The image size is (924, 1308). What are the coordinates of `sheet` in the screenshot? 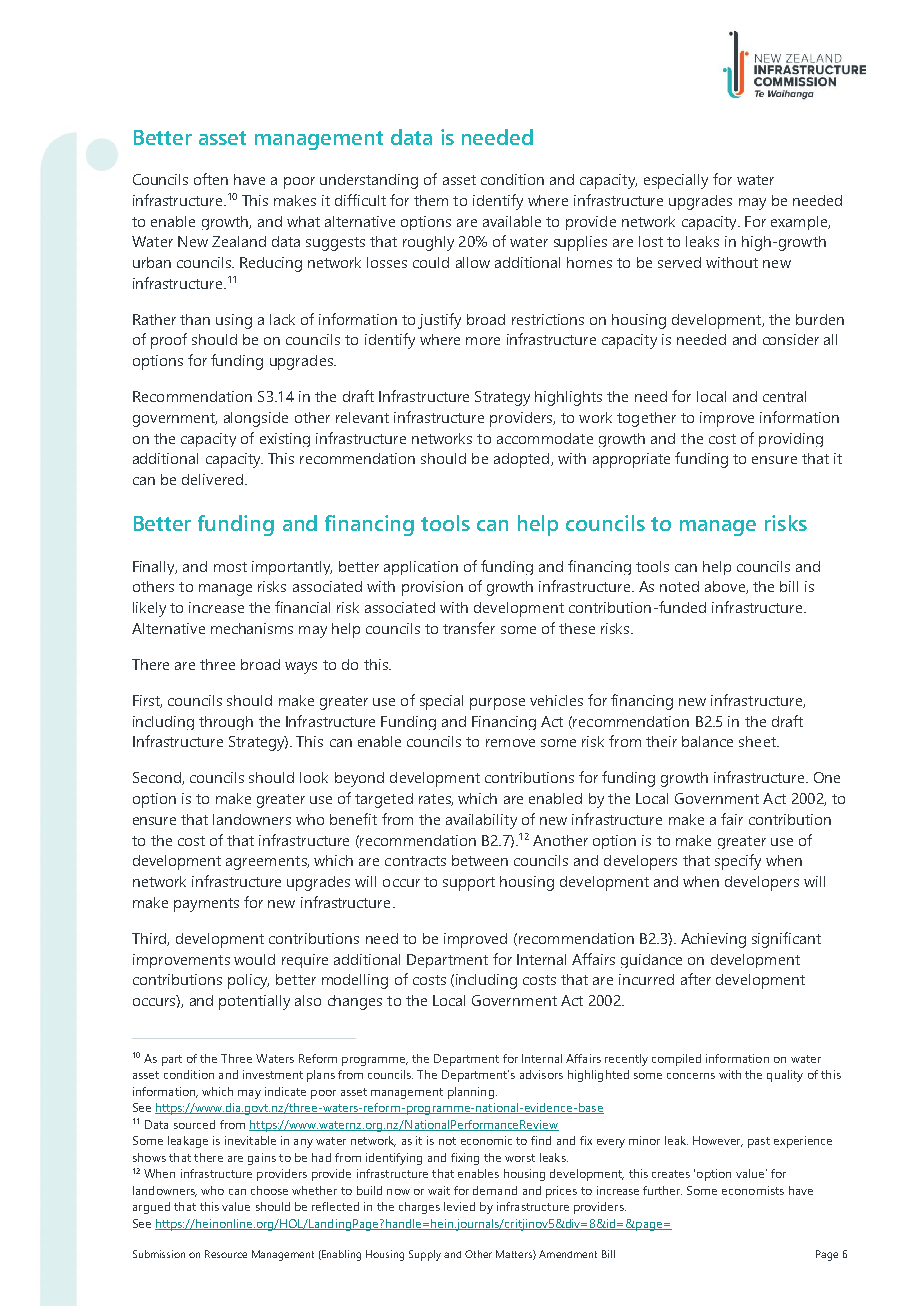 It's located at (758, 741).
